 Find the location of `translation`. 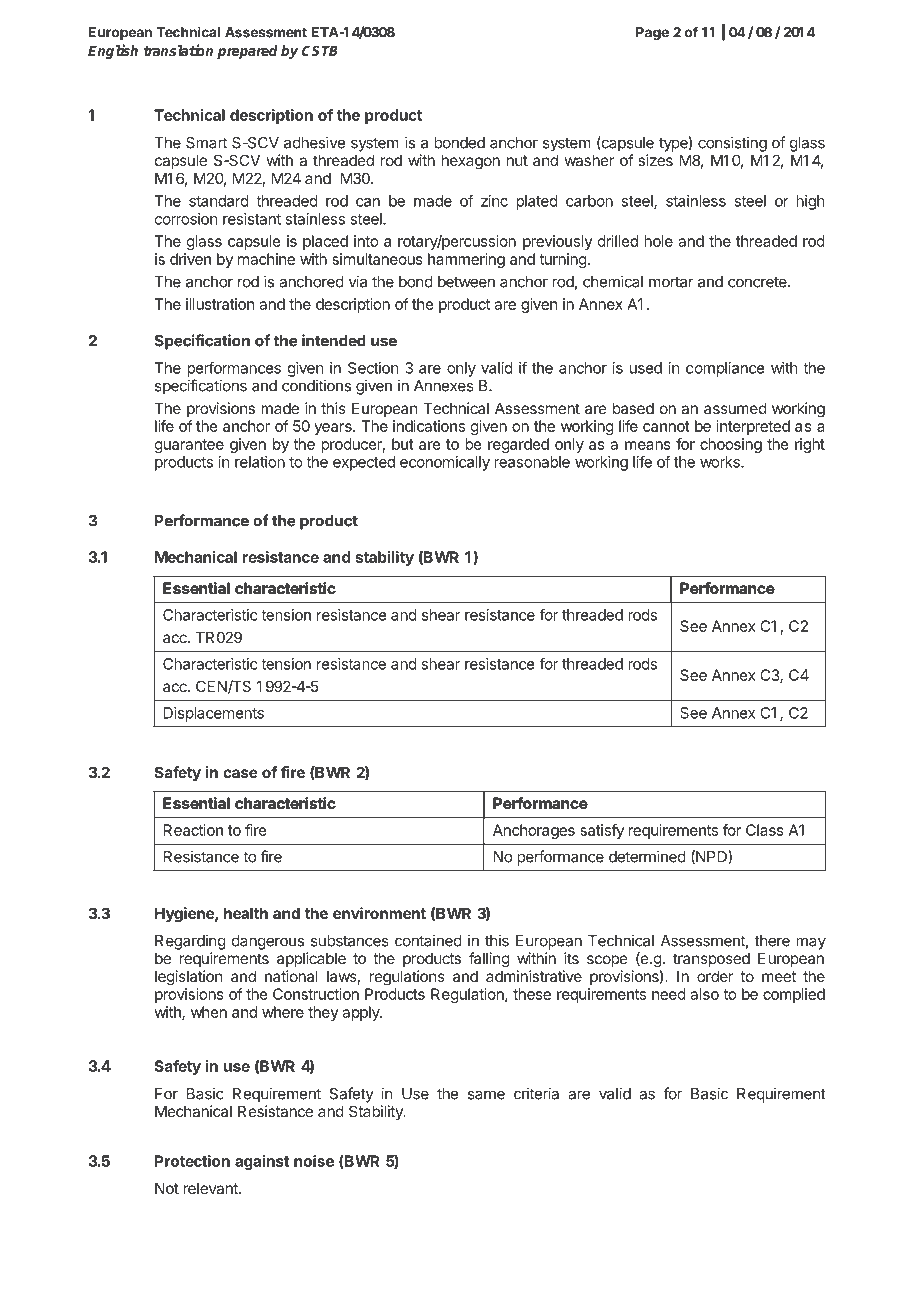

translation is located at coordinates (178, 50).
